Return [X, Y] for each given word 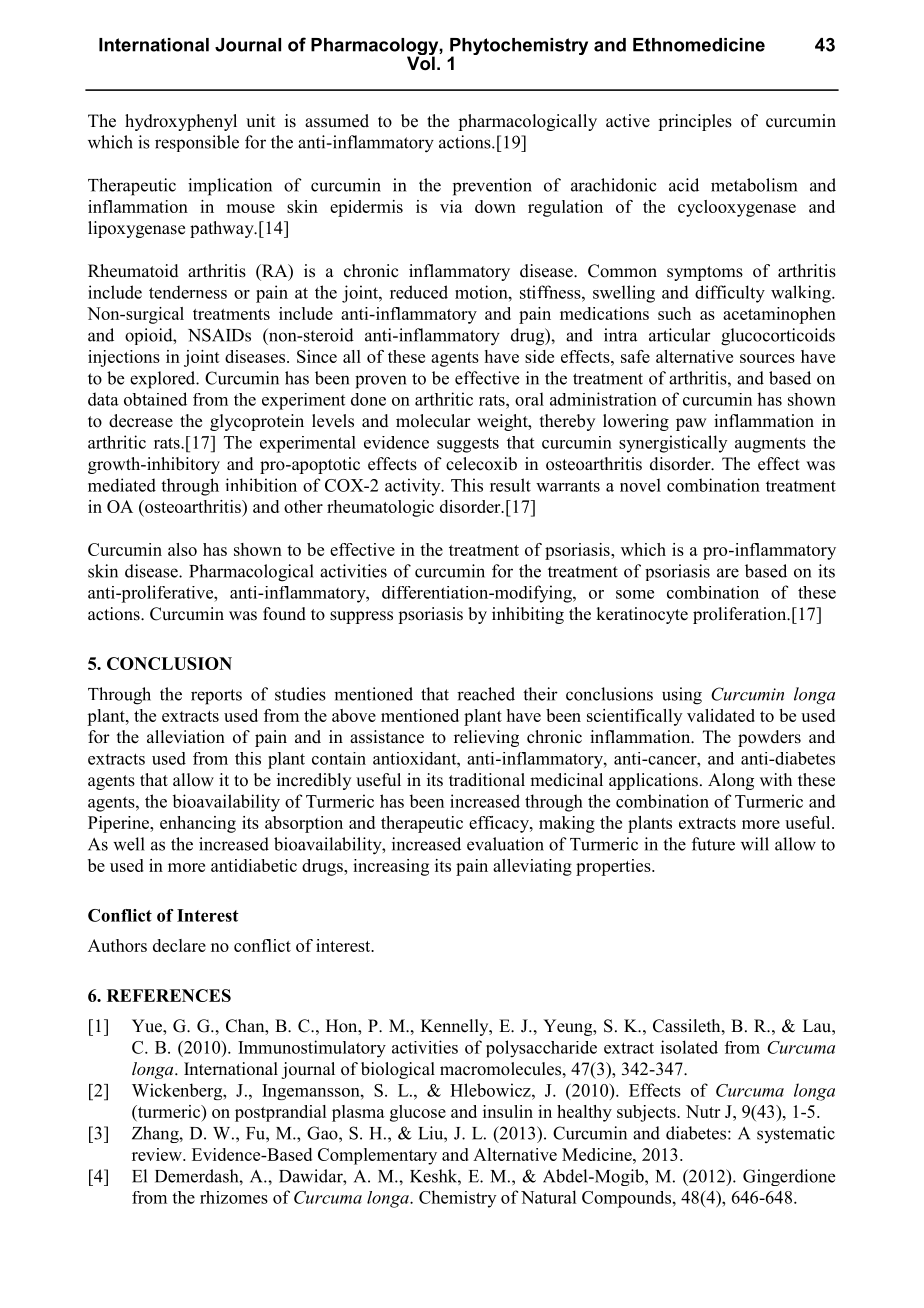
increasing [391, 867]
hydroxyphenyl [181, 122]
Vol [421, 62]
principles [695, 122]
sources [767, 358]
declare [179, 945]
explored [164, 380]
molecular [433, 421]
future [713, 844]
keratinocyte [642, 615]
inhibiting [528, 615]
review [158, 1154]
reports [216, 697]
